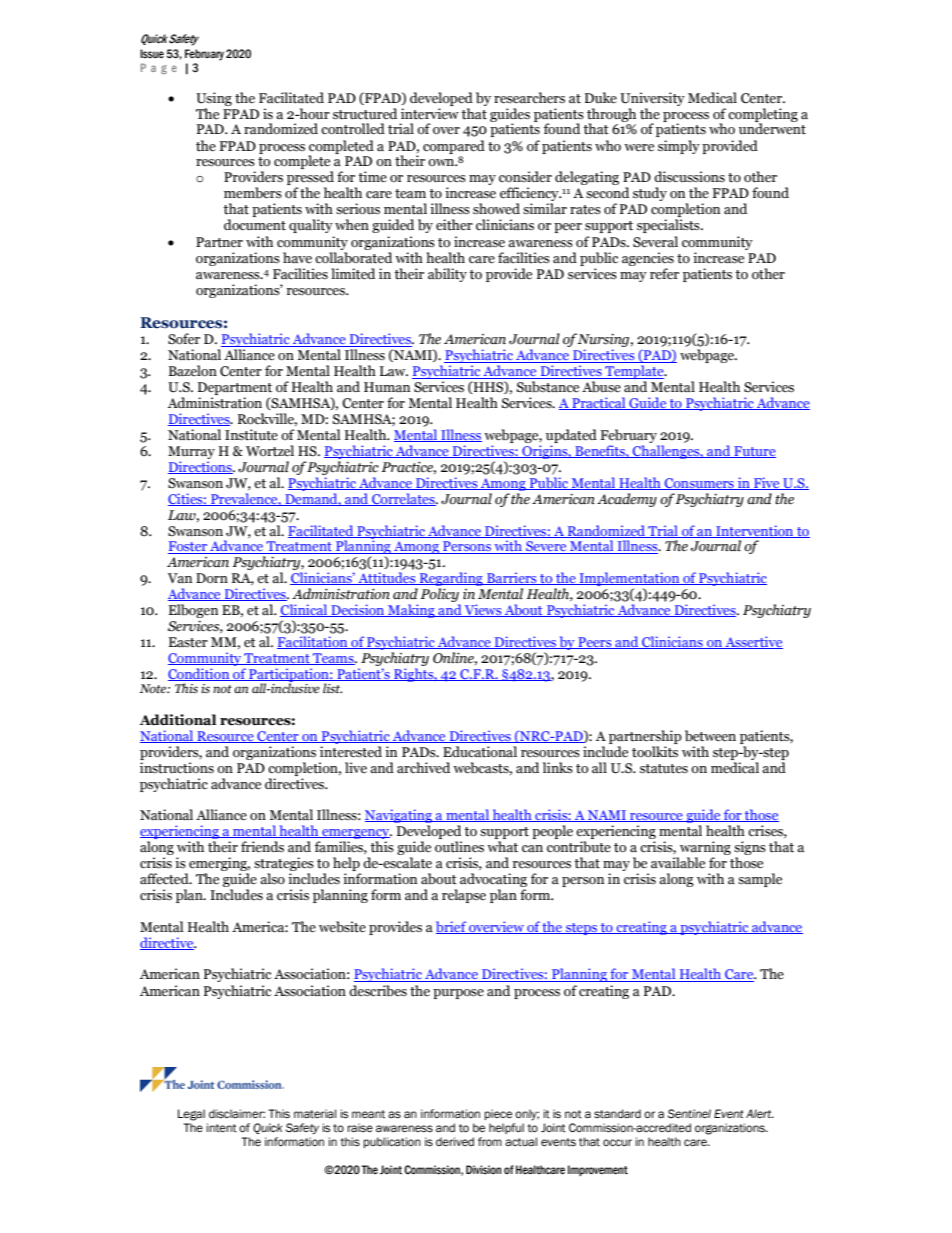 This screenshot has width=952, height=1233. I want to click on Using, so click(214, 99).
